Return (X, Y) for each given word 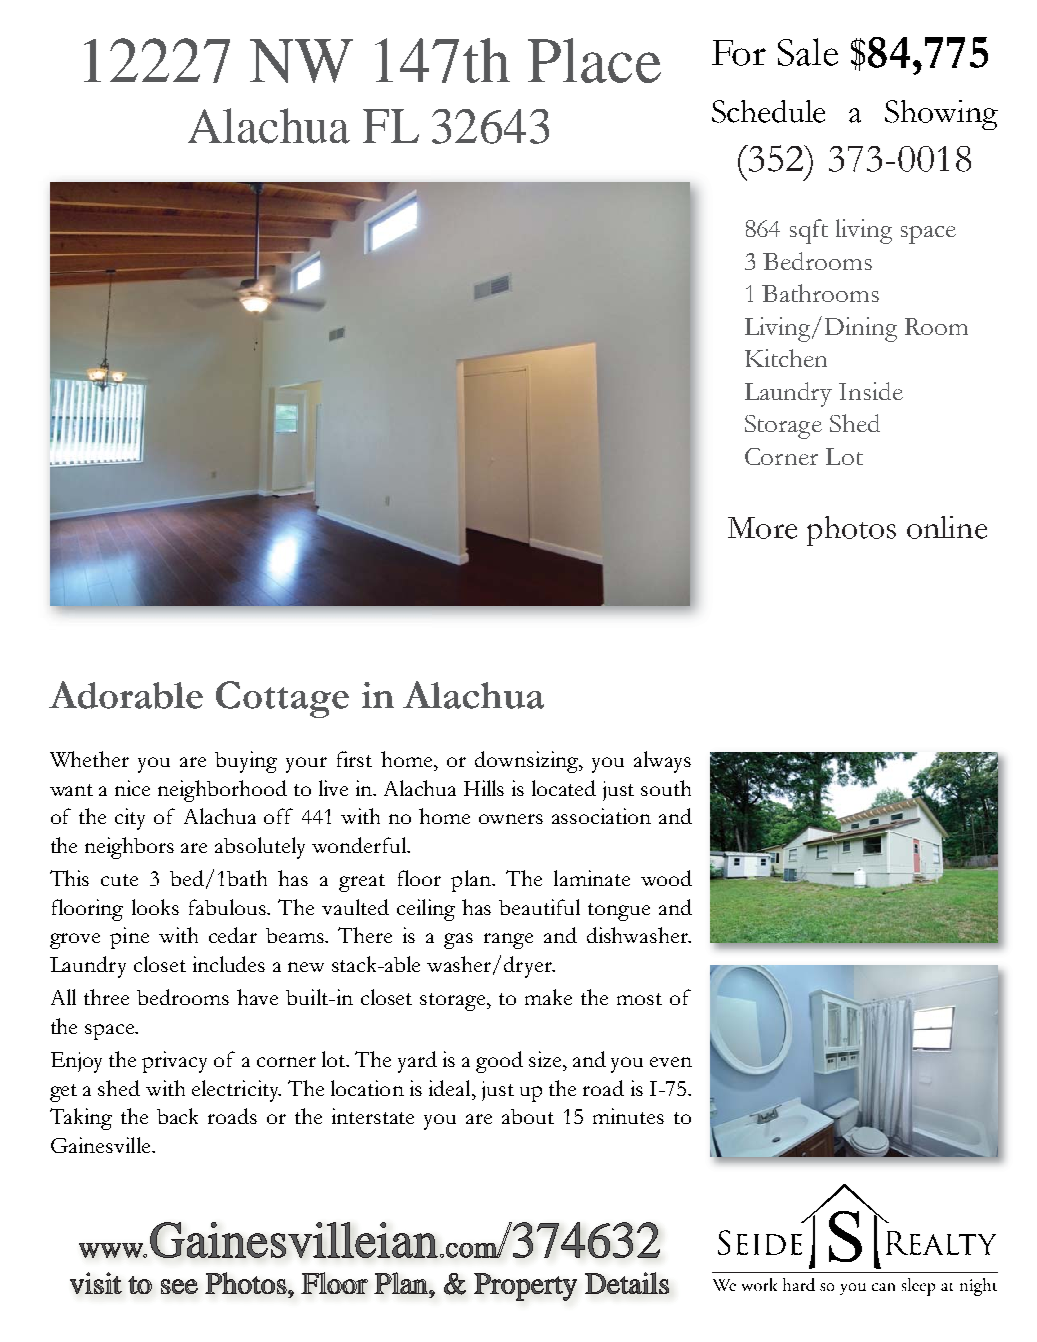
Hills (484, 788)
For (739, 53)
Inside (871, 391)
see (179, 1286)
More (762, 528)
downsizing (528, 762)
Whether (89, 759)
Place (594, 60)
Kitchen (786, 358)
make (548, 997)
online (947, 527)
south (666, 788)
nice (132, 788)
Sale (808, 52)
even (671, 1062)
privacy (174, 1062)
